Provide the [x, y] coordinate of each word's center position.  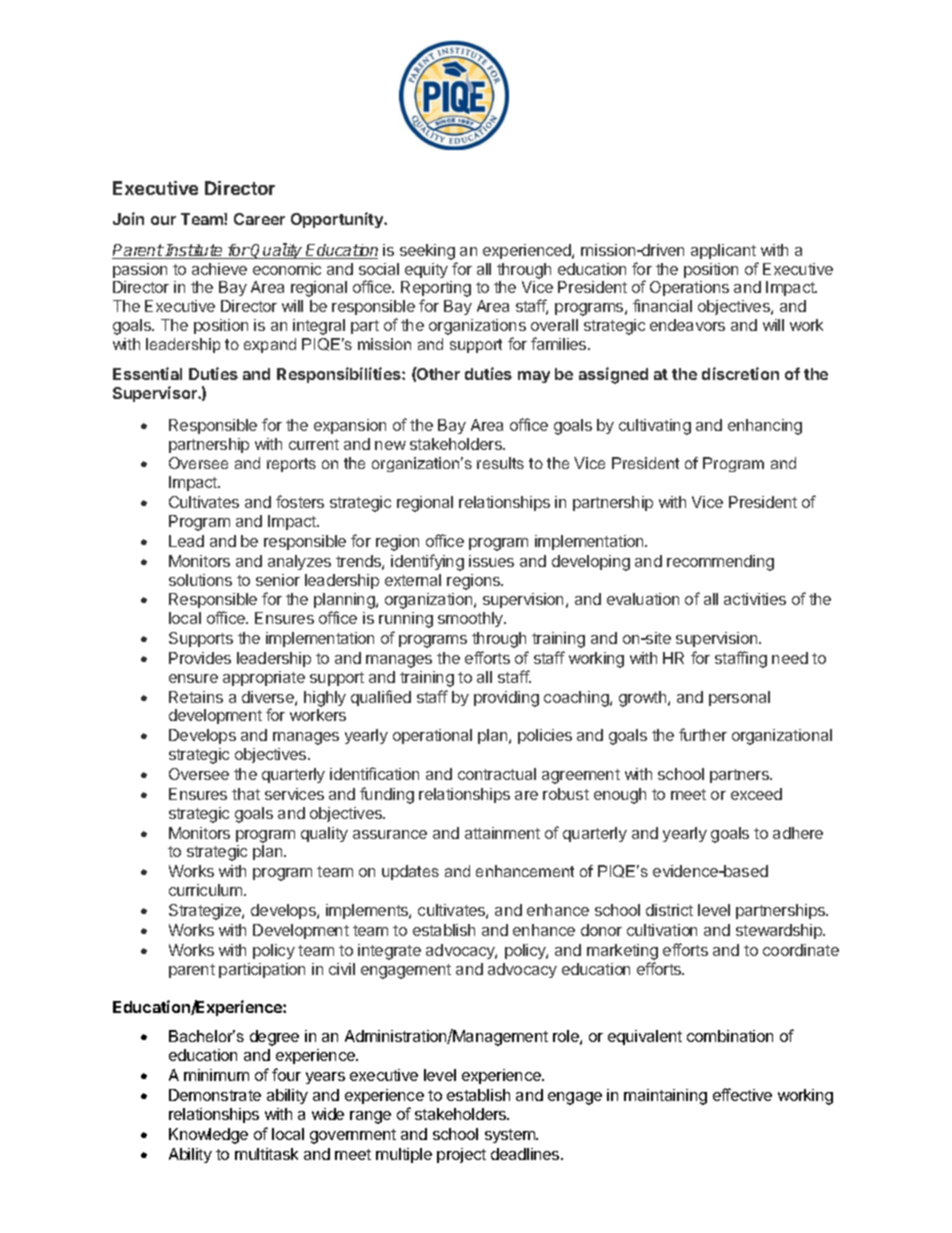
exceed [756, 794]
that [246, 794]
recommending [720, 563]
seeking [427, 252]
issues [491, 561]
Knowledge [208, 1136]
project [461, 1155]
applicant [723, 251]
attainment [502, 833]
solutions [200, 580]
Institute [194, 251]
